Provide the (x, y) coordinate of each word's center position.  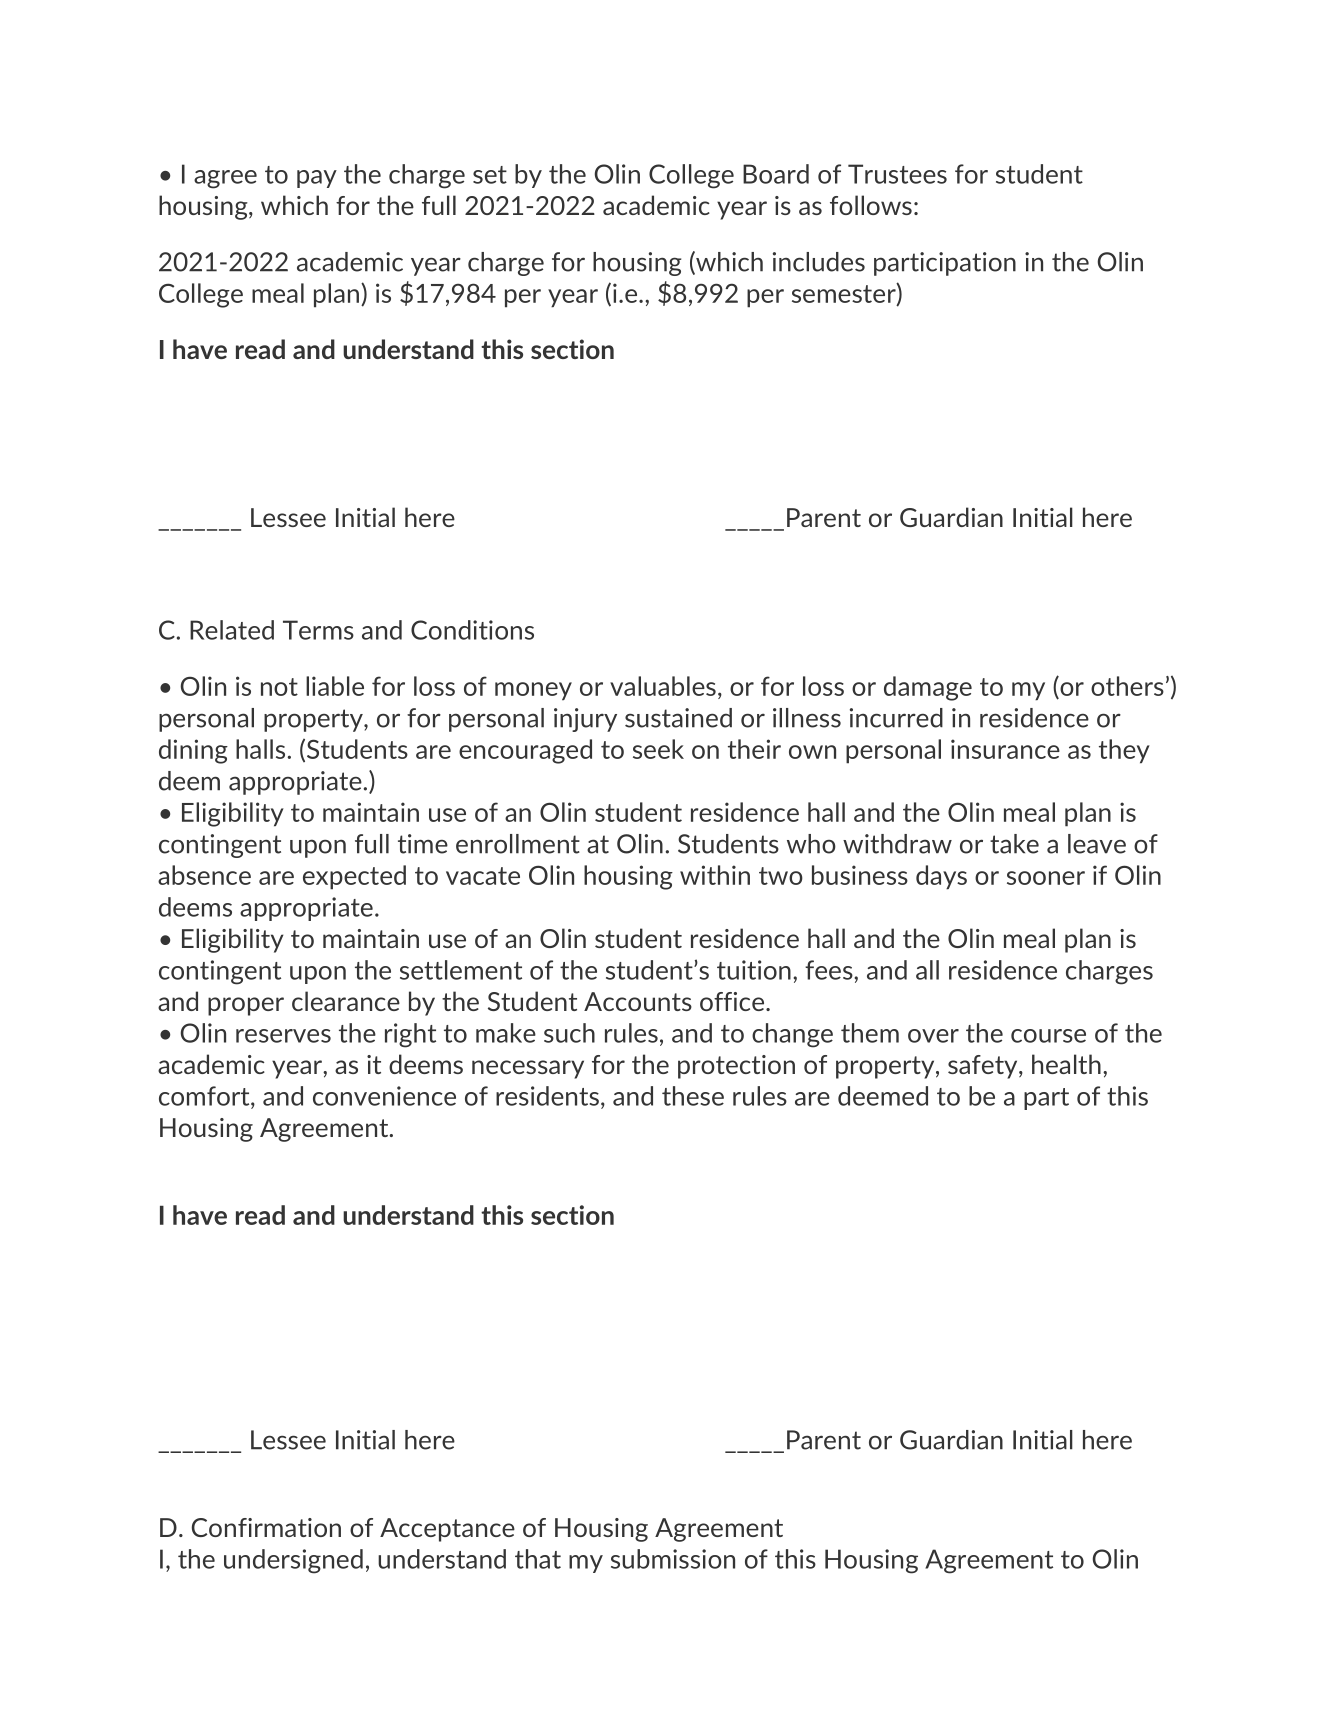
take (1014, 844)
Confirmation (266, 1527)
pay (317, 179)
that (538, 1559)
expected (354, 877)
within (715, 875)
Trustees (897, 174)
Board (776, 174)
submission (673, 1559)
